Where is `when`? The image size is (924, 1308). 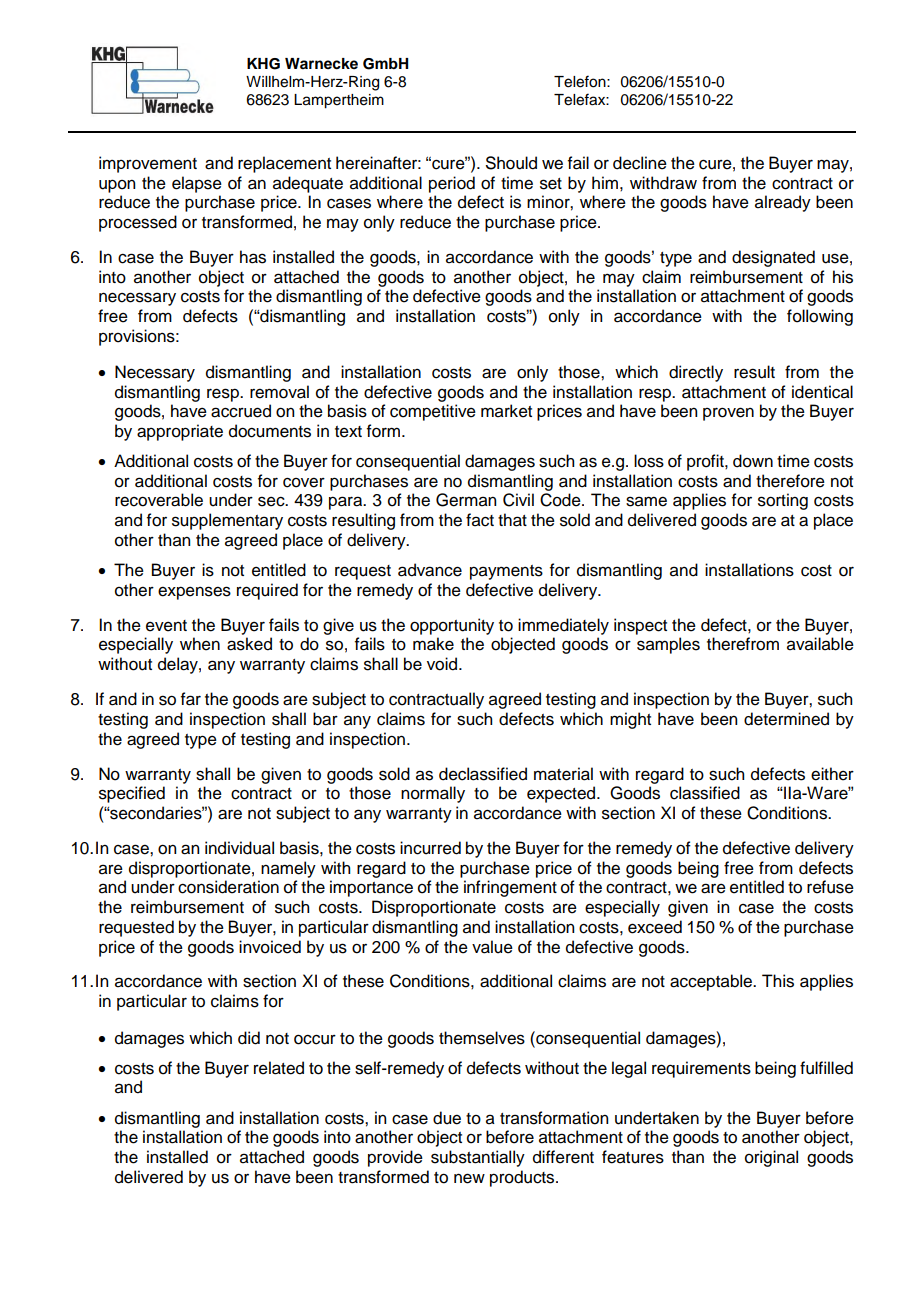
when is located at coordinates (200, 644).
